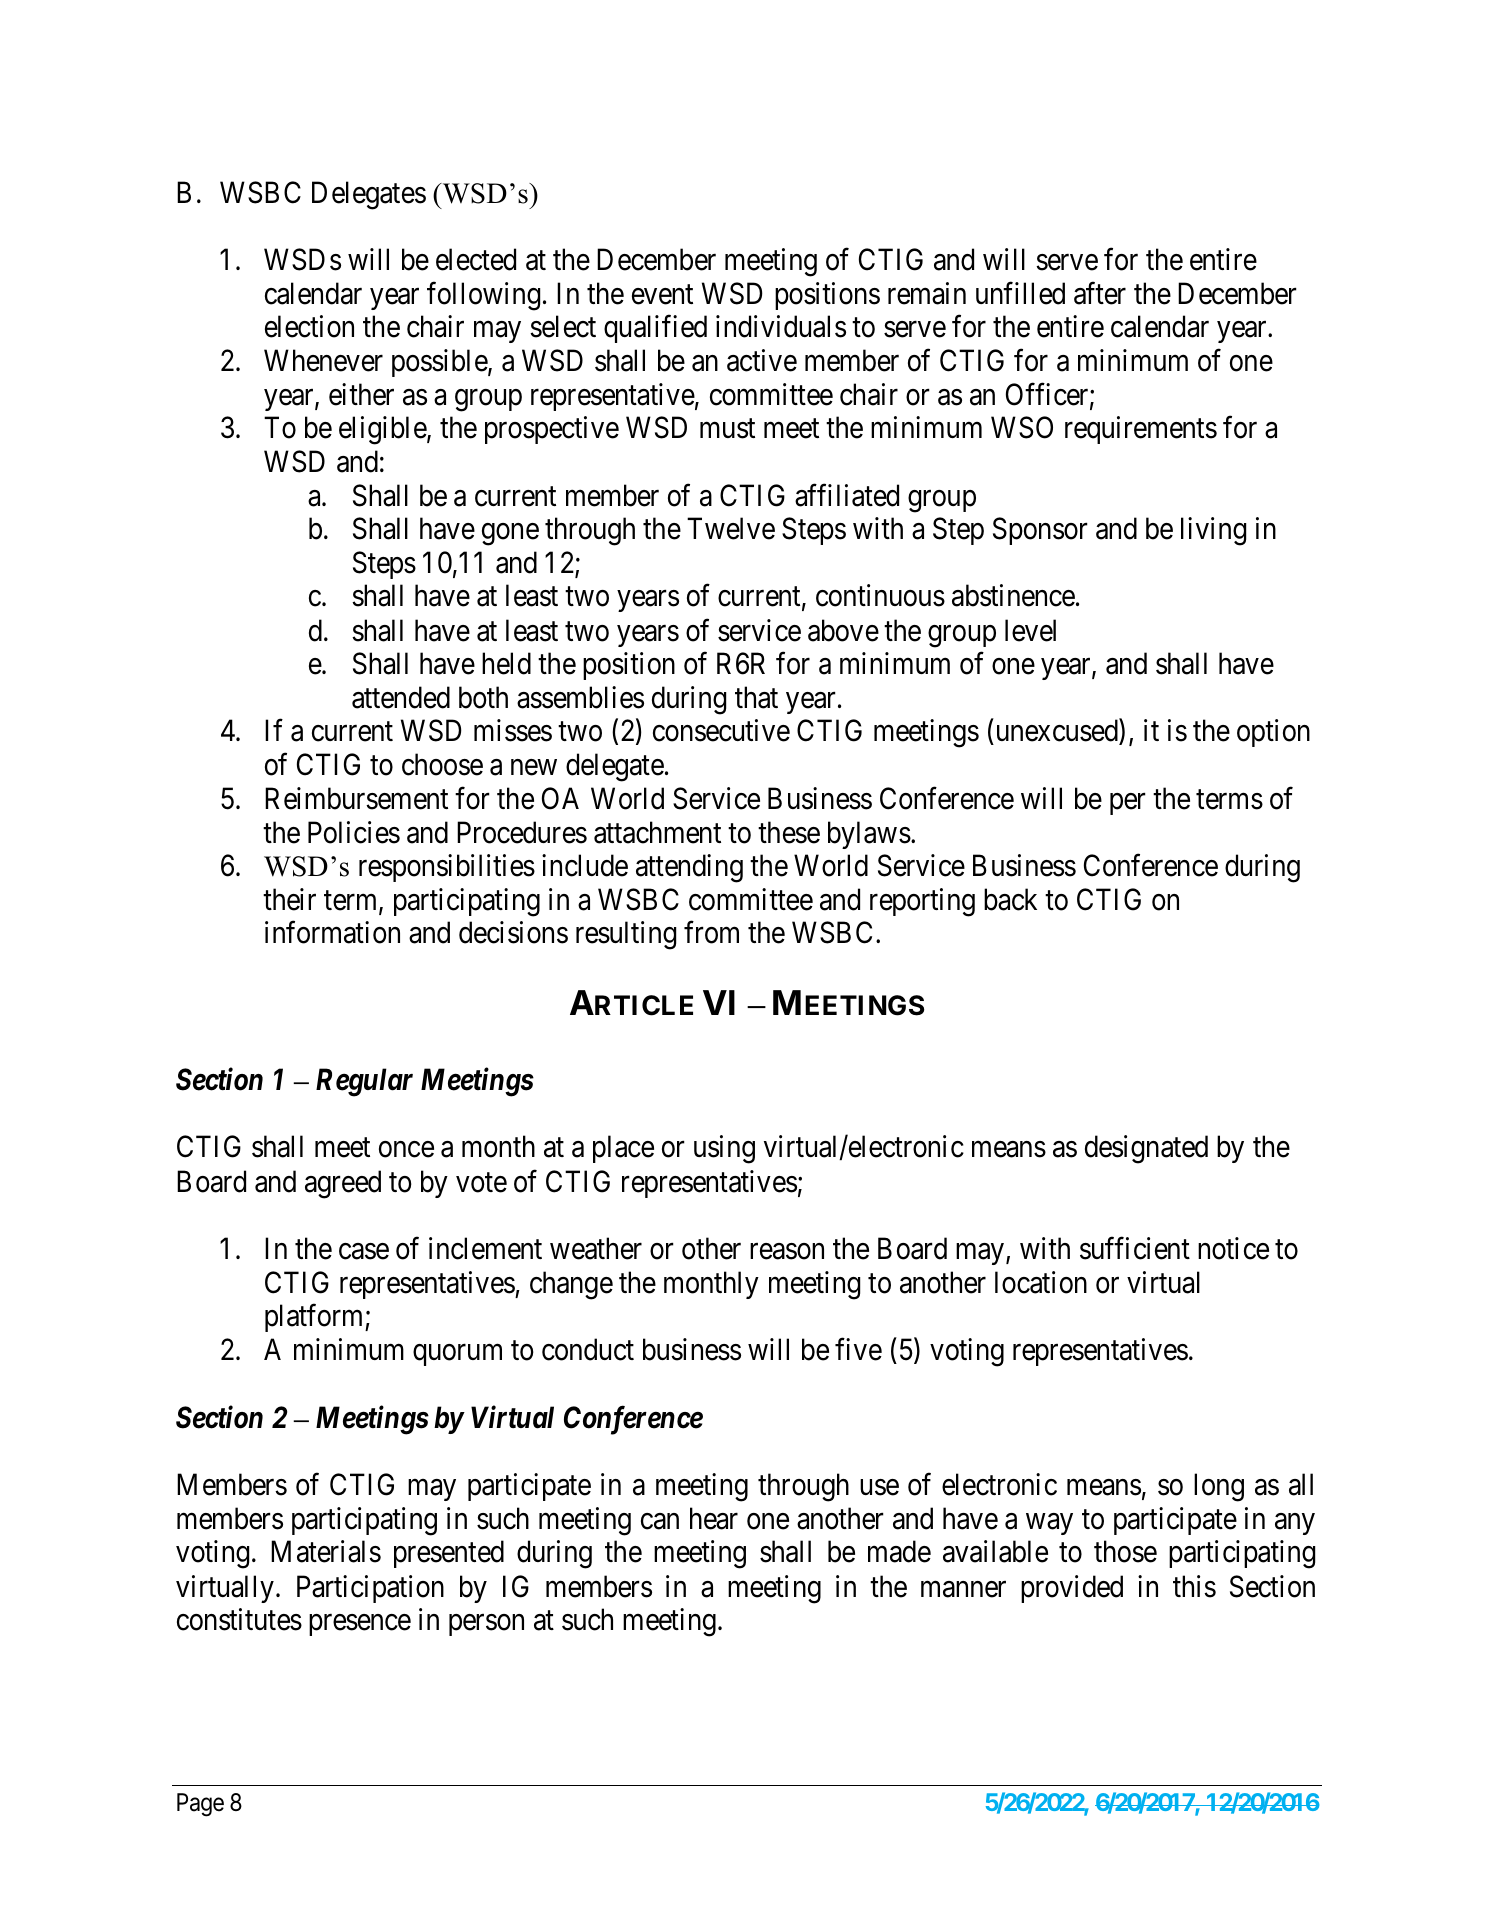 The image size is (1493, 1932). I want to click on from, so click(711, 932).
